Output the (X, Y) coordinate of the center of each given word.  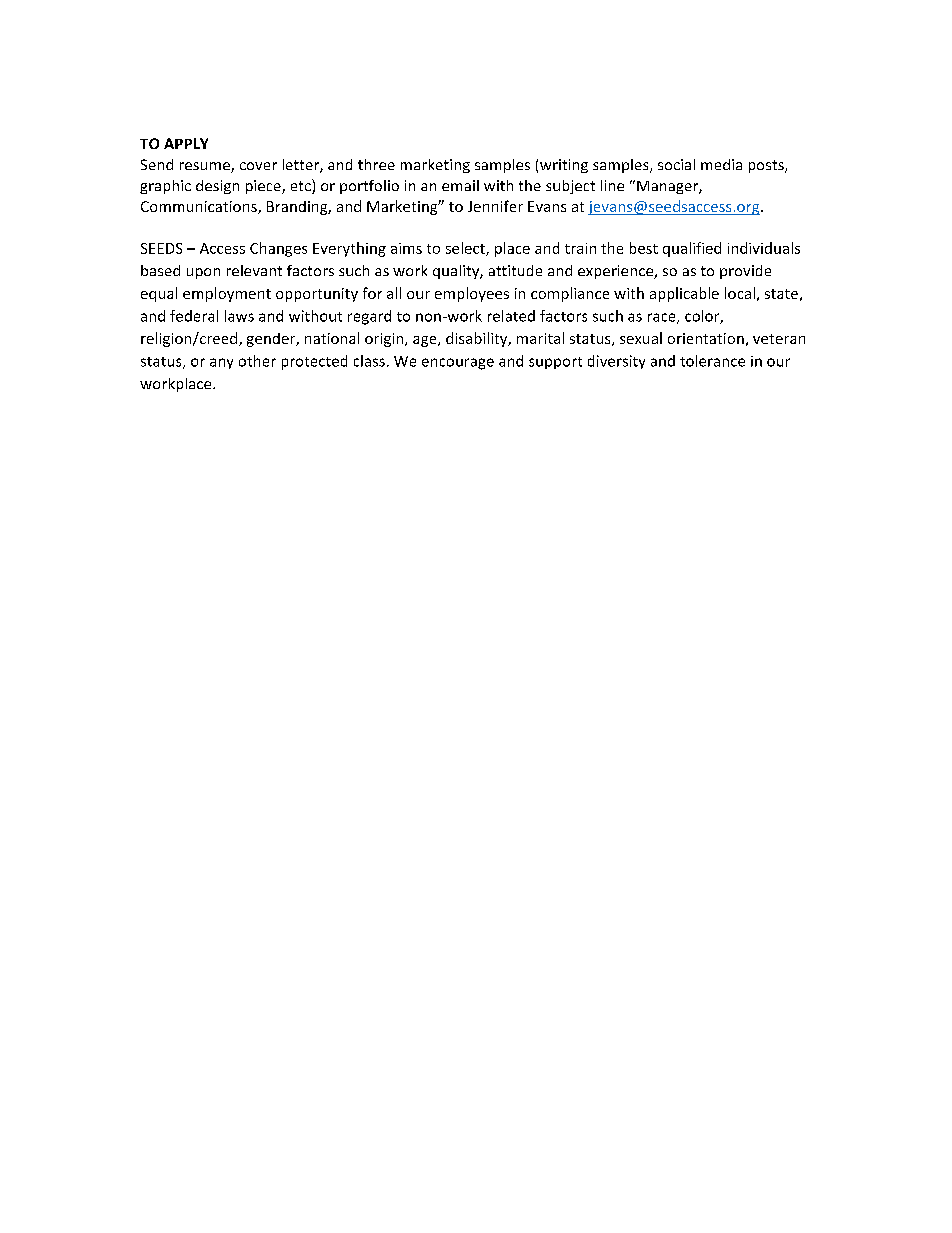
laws (239, 316)
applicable (684, 294)
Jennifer (495, 206)
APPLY (186, 143)
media (721, 164)
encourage (458, 364)
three (376, 164)
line (612, 185)
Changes (278, 249)
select (466, 249)
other (257, 361)
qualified (692, 249)
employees (472, 294)
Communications (200, 207)
